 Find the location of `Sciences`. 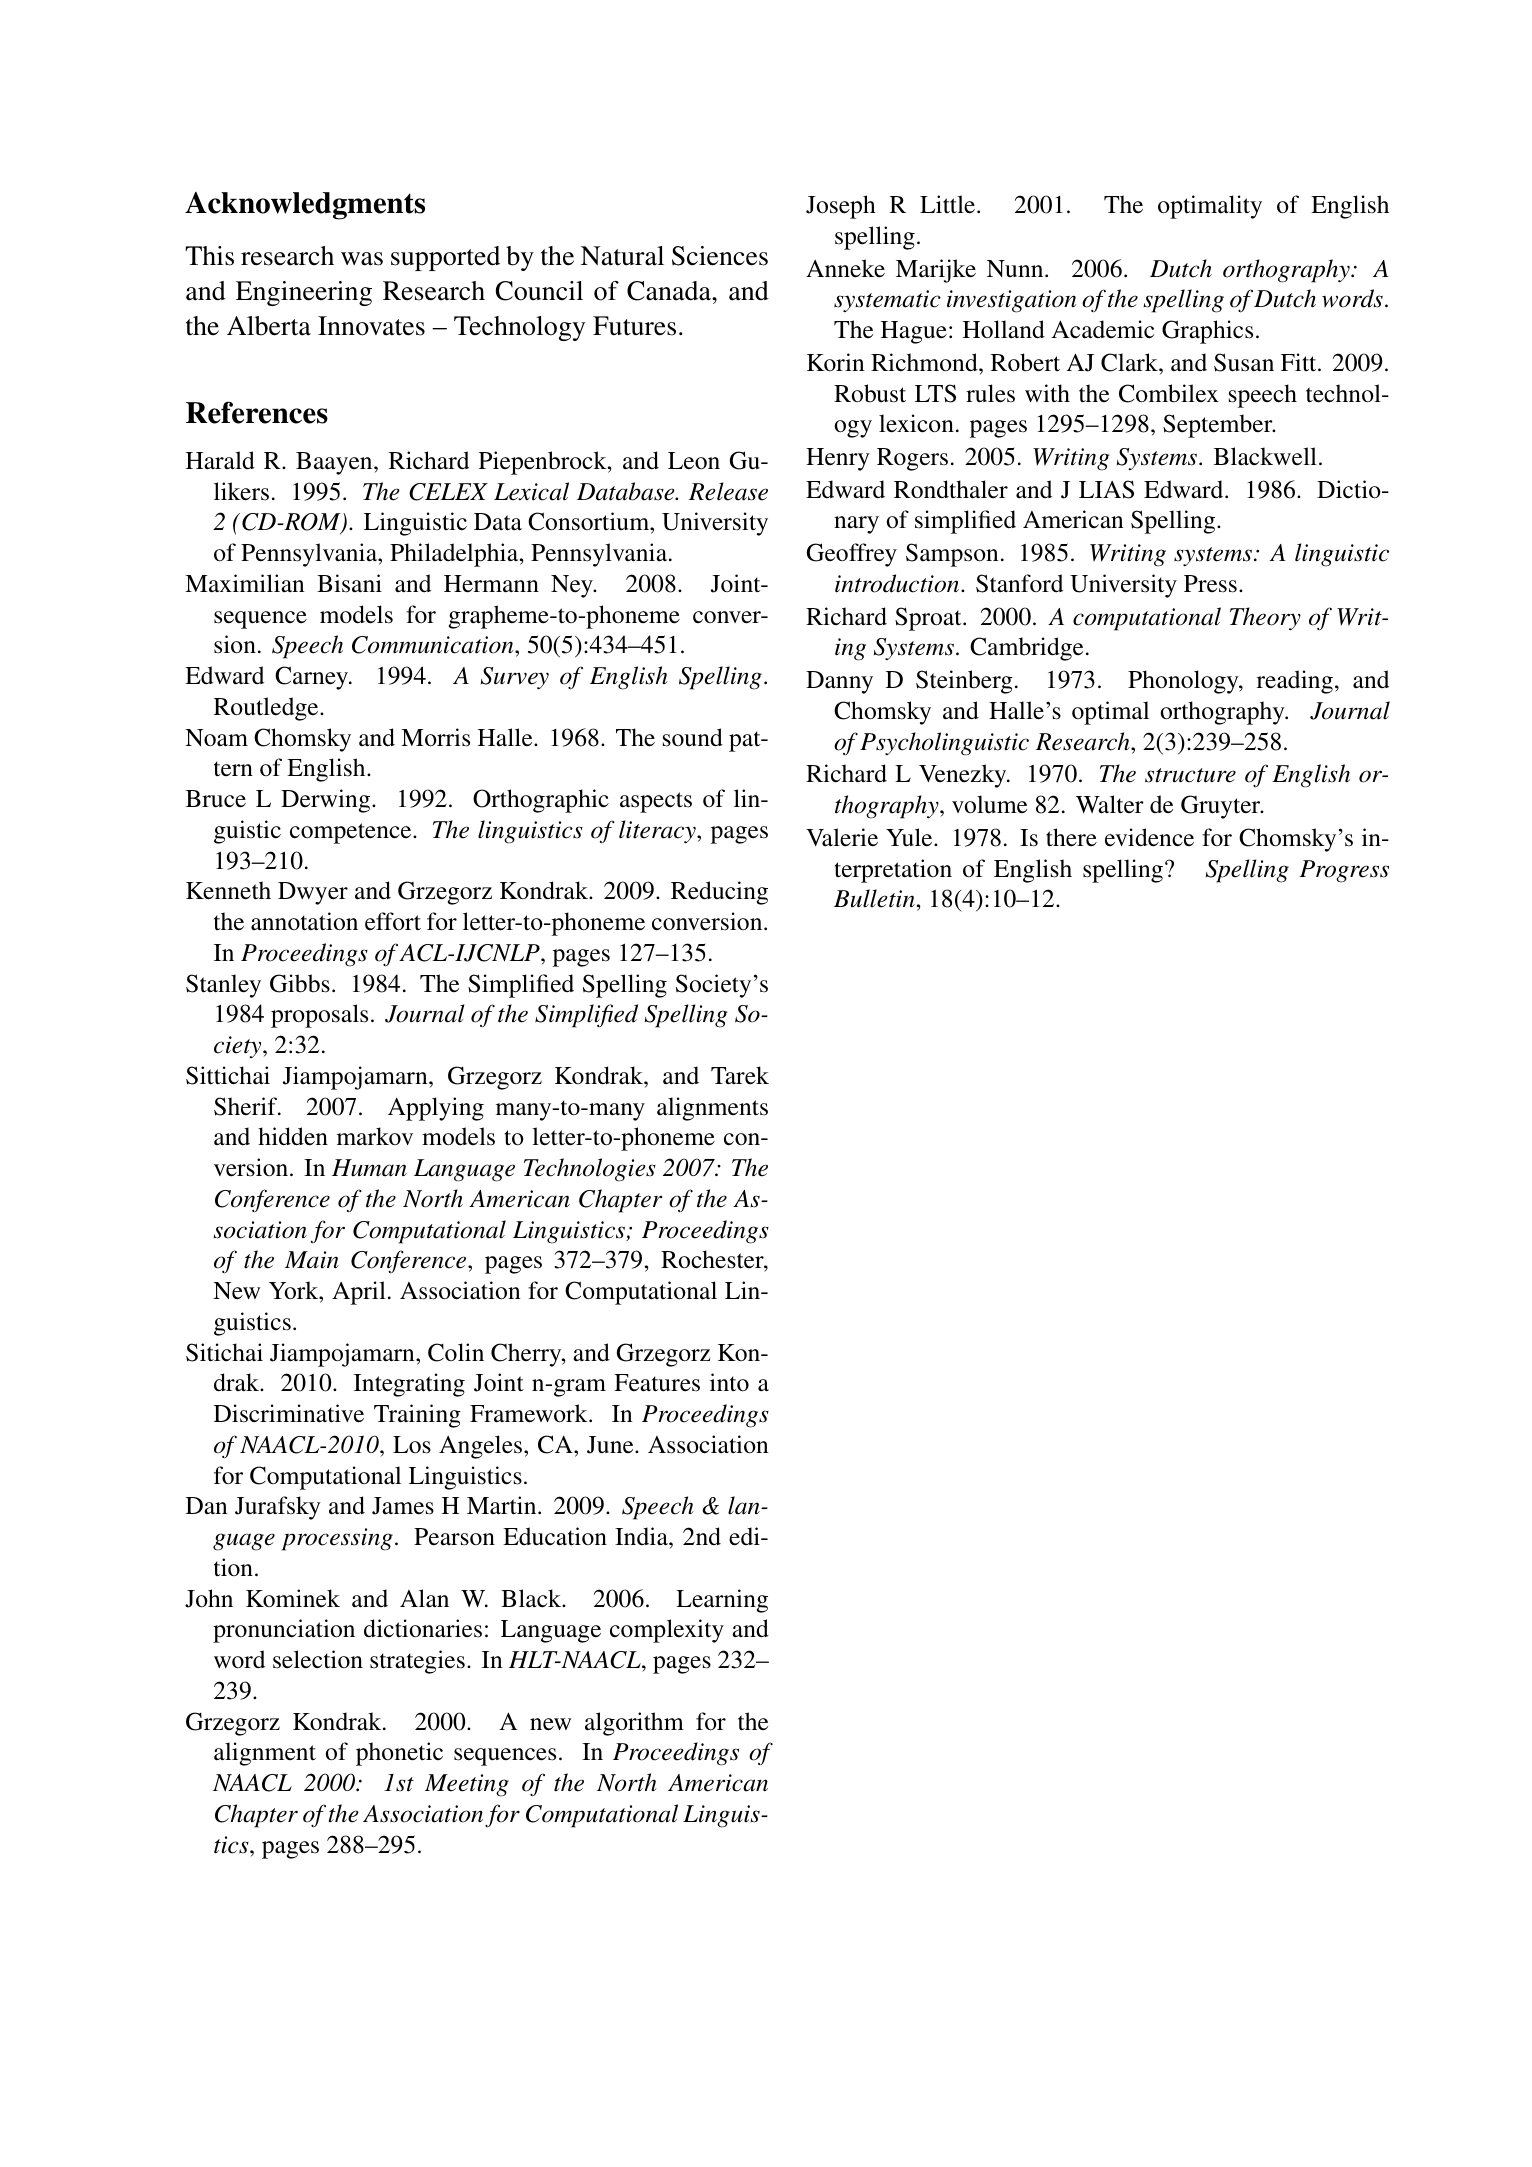

Sciences is located at coordinates (720, 256).
